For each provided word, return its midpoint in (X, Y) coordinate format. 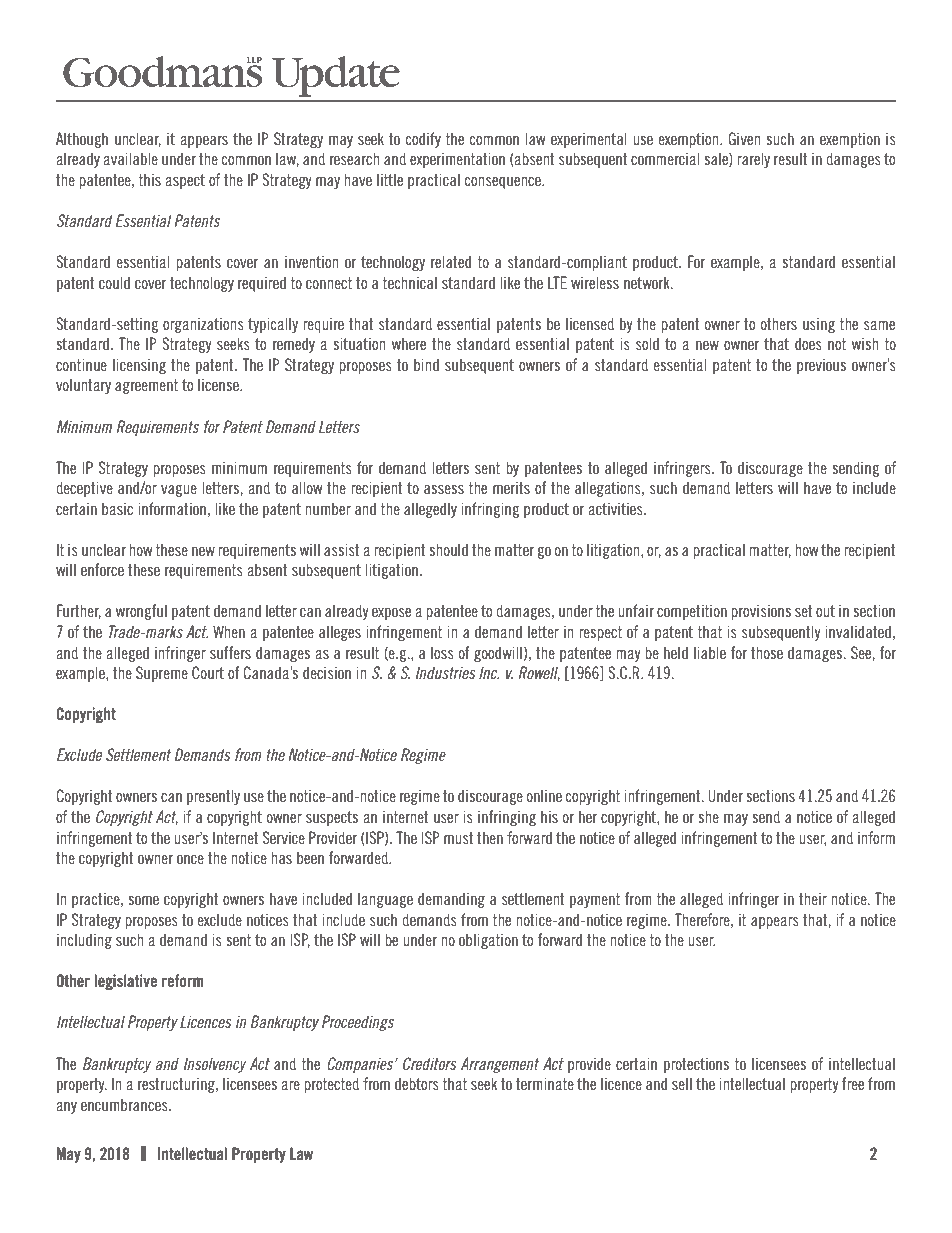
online (544, 795)
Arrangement (500, 1065)
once (190, 859)
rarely (753, 160)
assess (444, 489)
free (853, 1083)
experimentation (457, 160)
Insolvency (215, 1065)
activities (616, 508)
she (709, 816)
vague (179, 491)
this (149, 179)
